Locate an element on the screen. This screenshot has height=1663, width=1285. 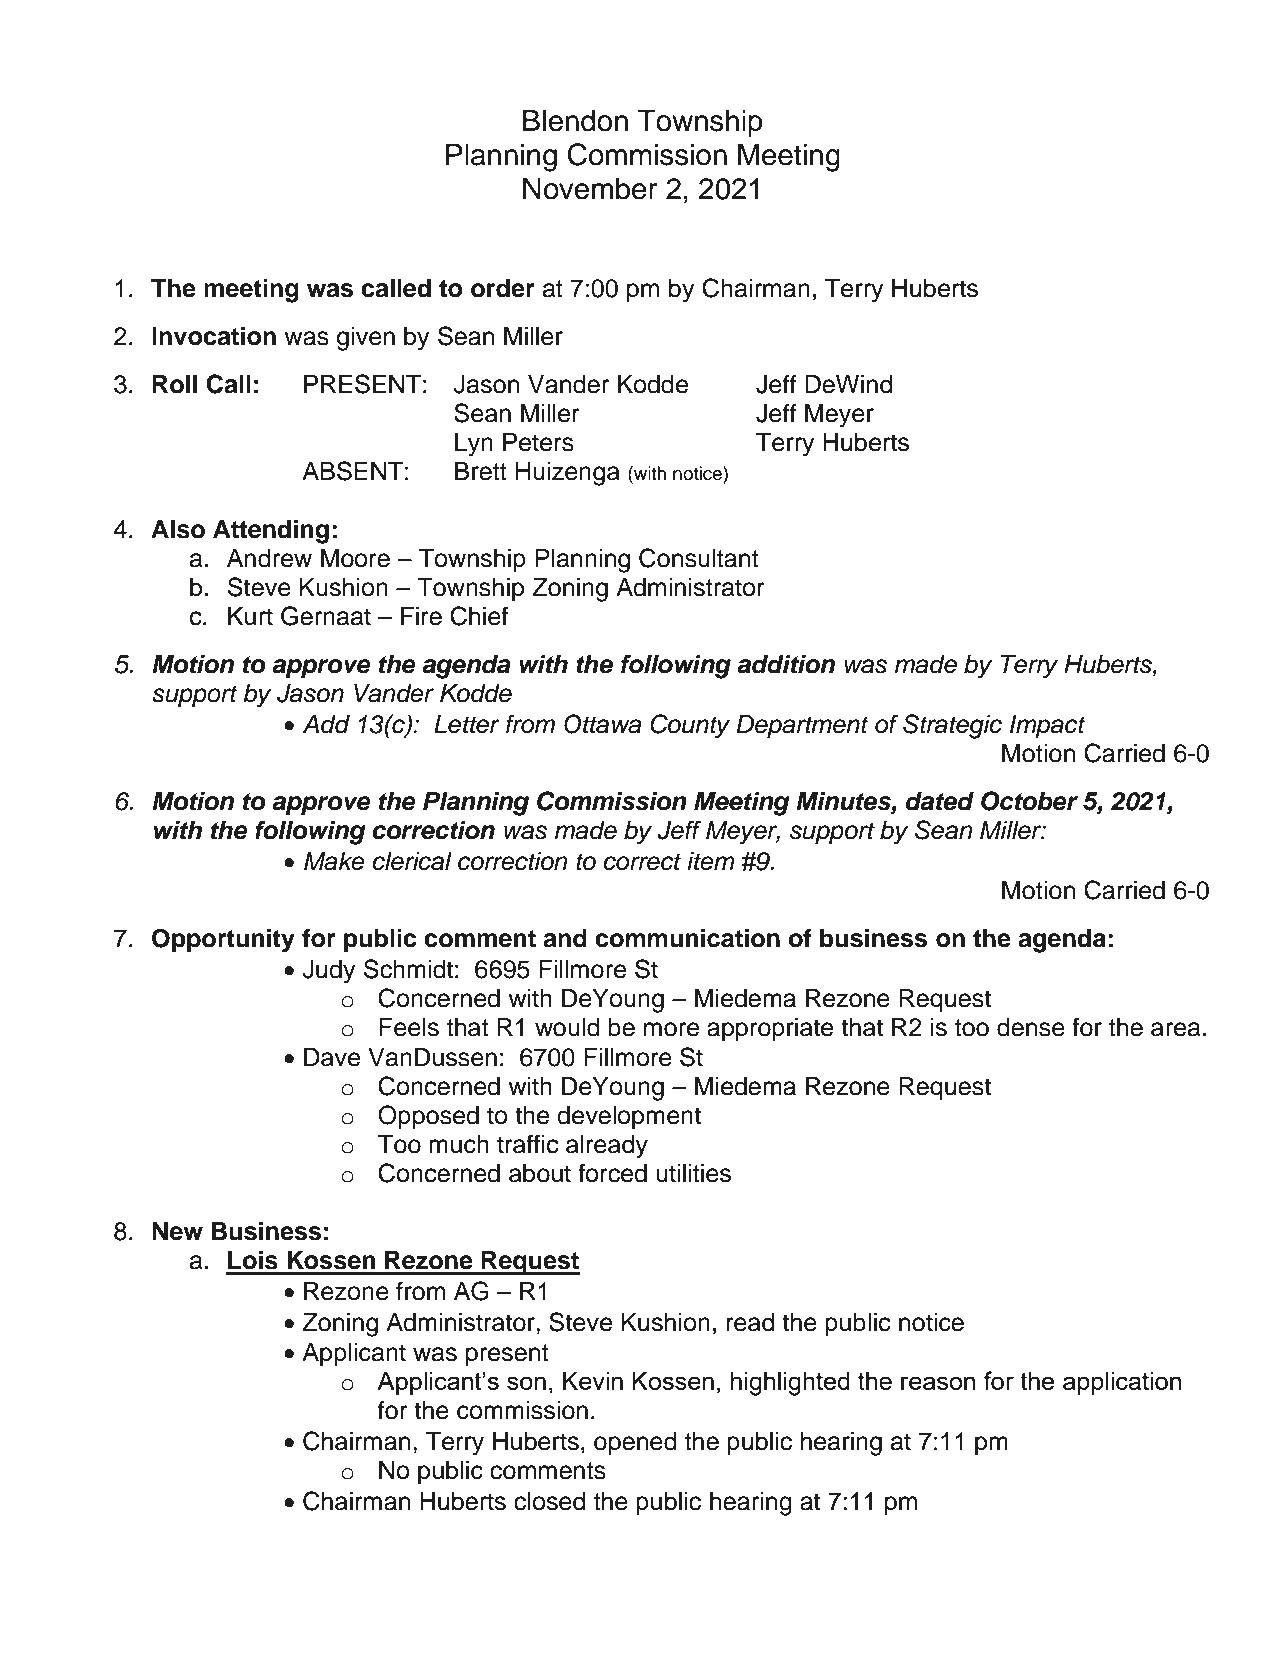
Opposed is located at coordinates (428, 1117).
